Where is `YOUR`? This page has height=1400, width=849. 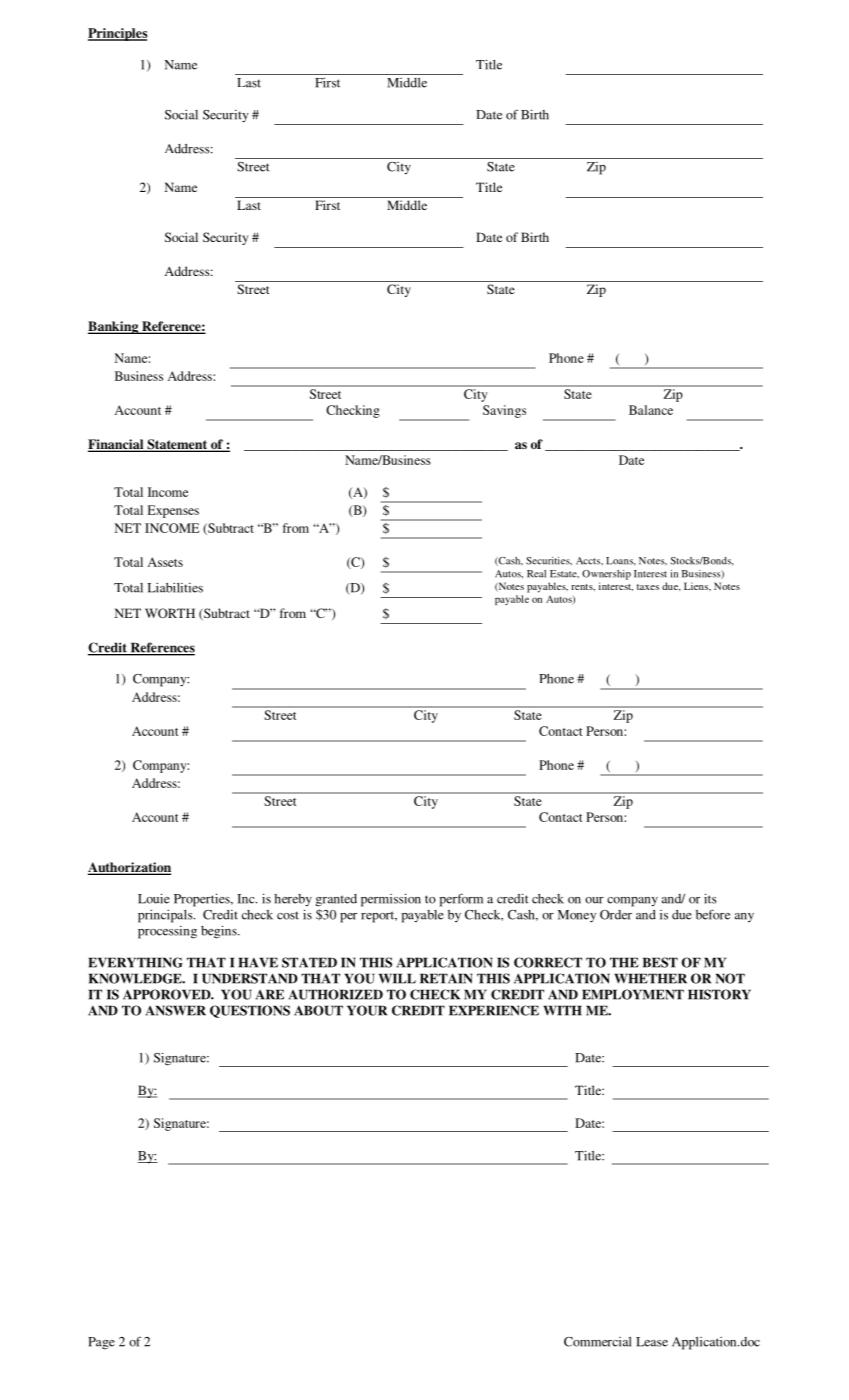
YOUR is located at coordinates (367, 1010).
